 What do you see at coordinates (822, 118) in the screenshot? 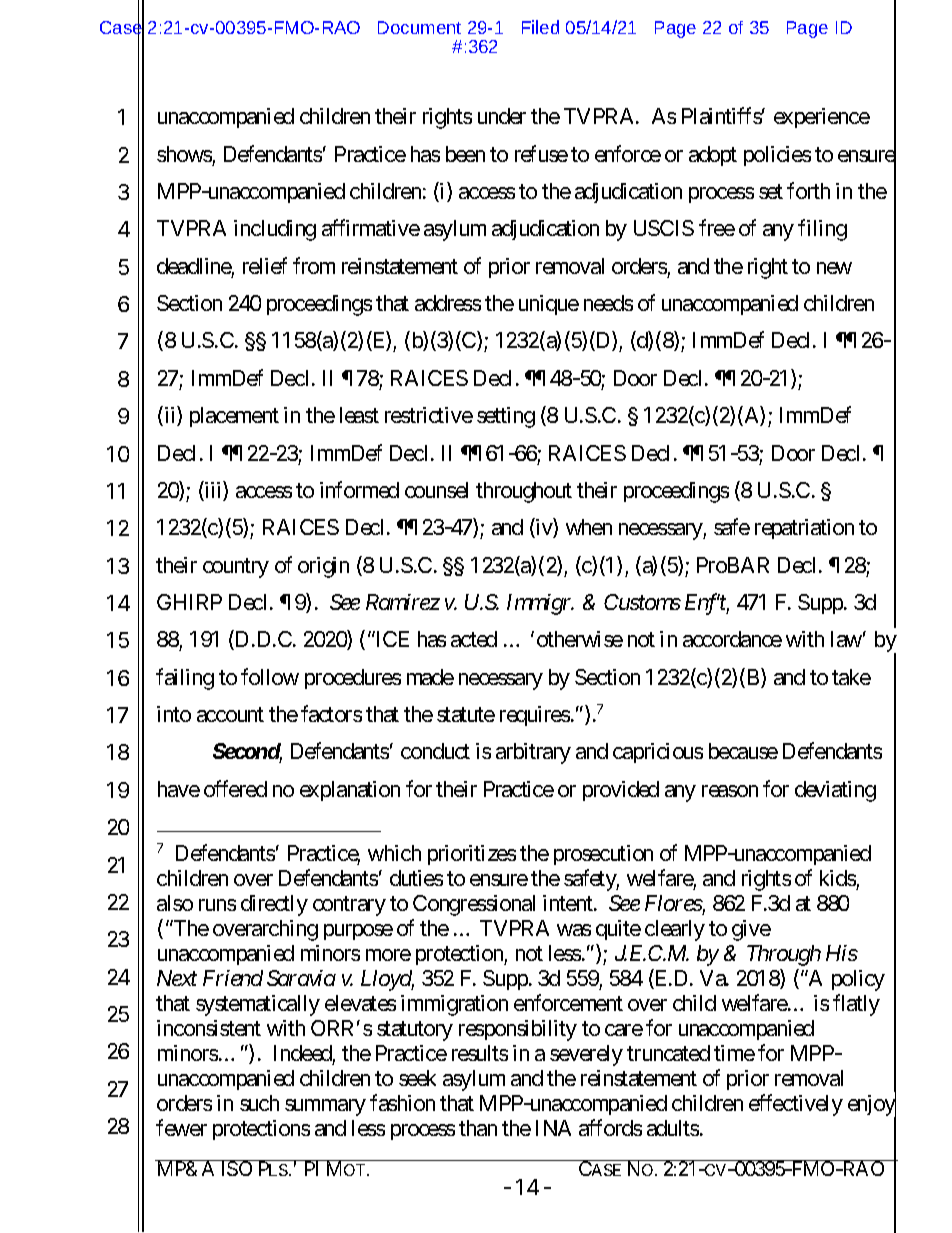
I see `experience` at bounding box center [822, 118].
